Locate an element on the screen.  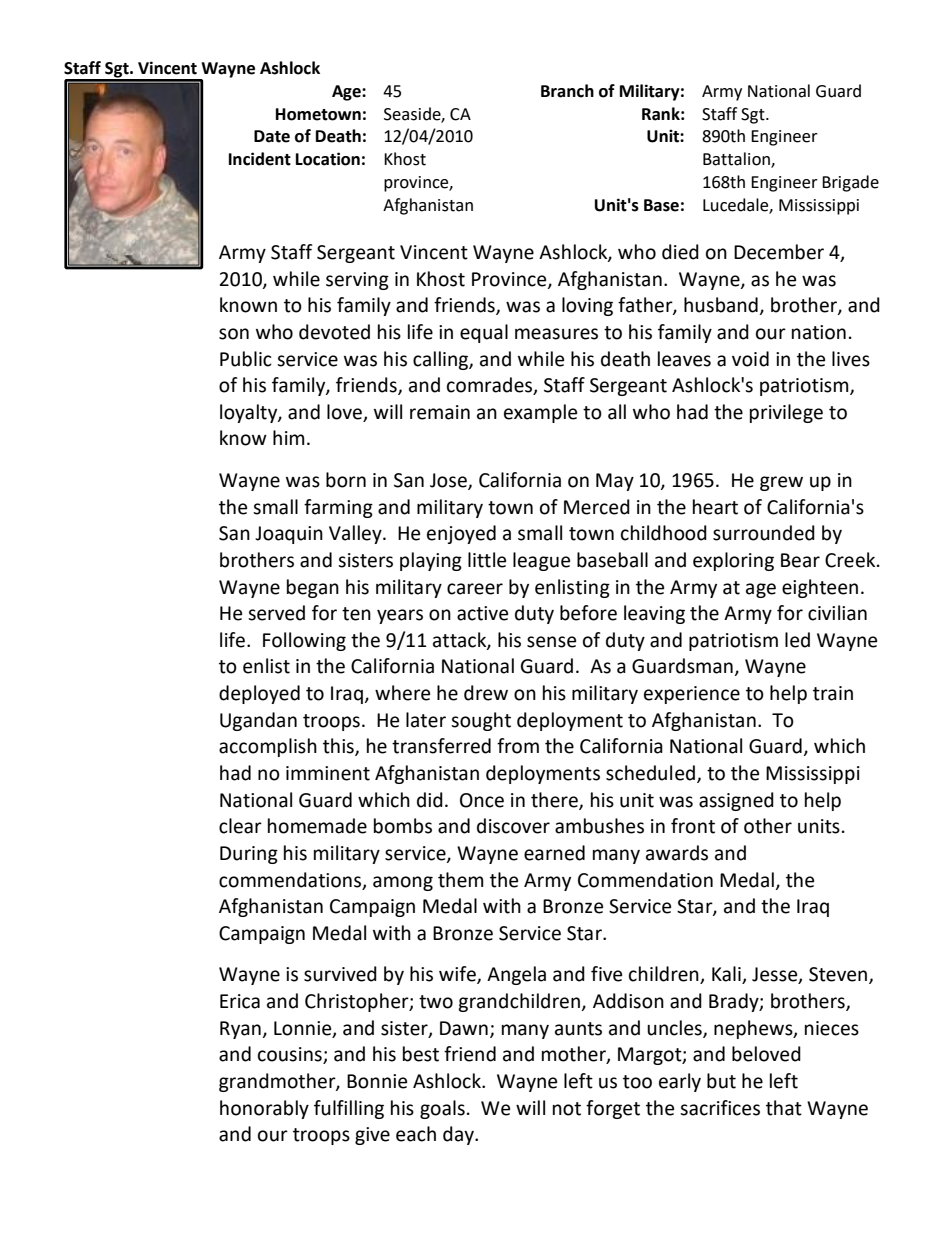
Branch is located at coordinates (567, 91).
